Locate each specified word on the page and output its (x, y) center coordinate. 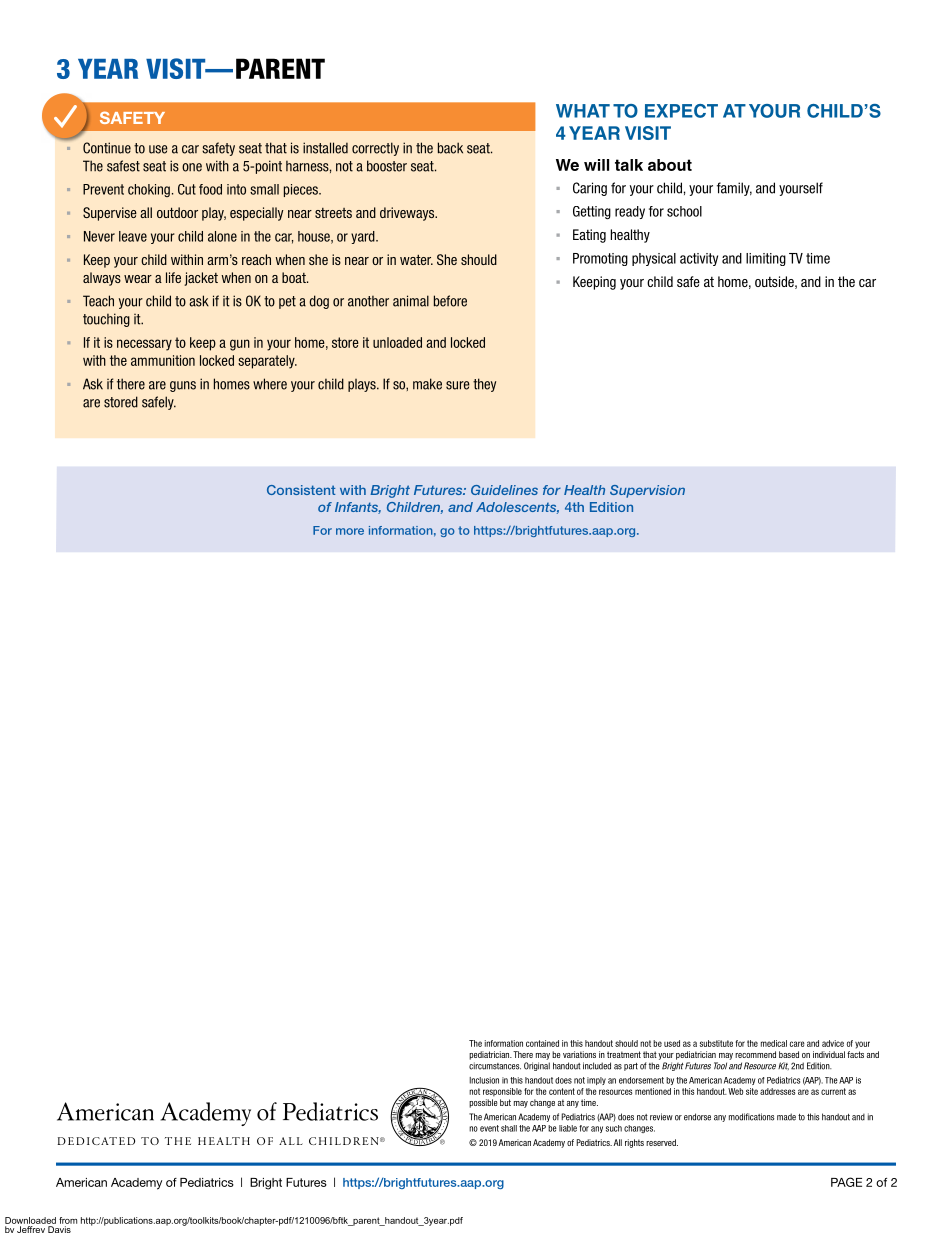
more (350, 531)
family (734, 189)
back (450, 148)
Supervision (647, 491)
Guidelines (504, 490)
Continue (107, 148)
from (68, 1220)
